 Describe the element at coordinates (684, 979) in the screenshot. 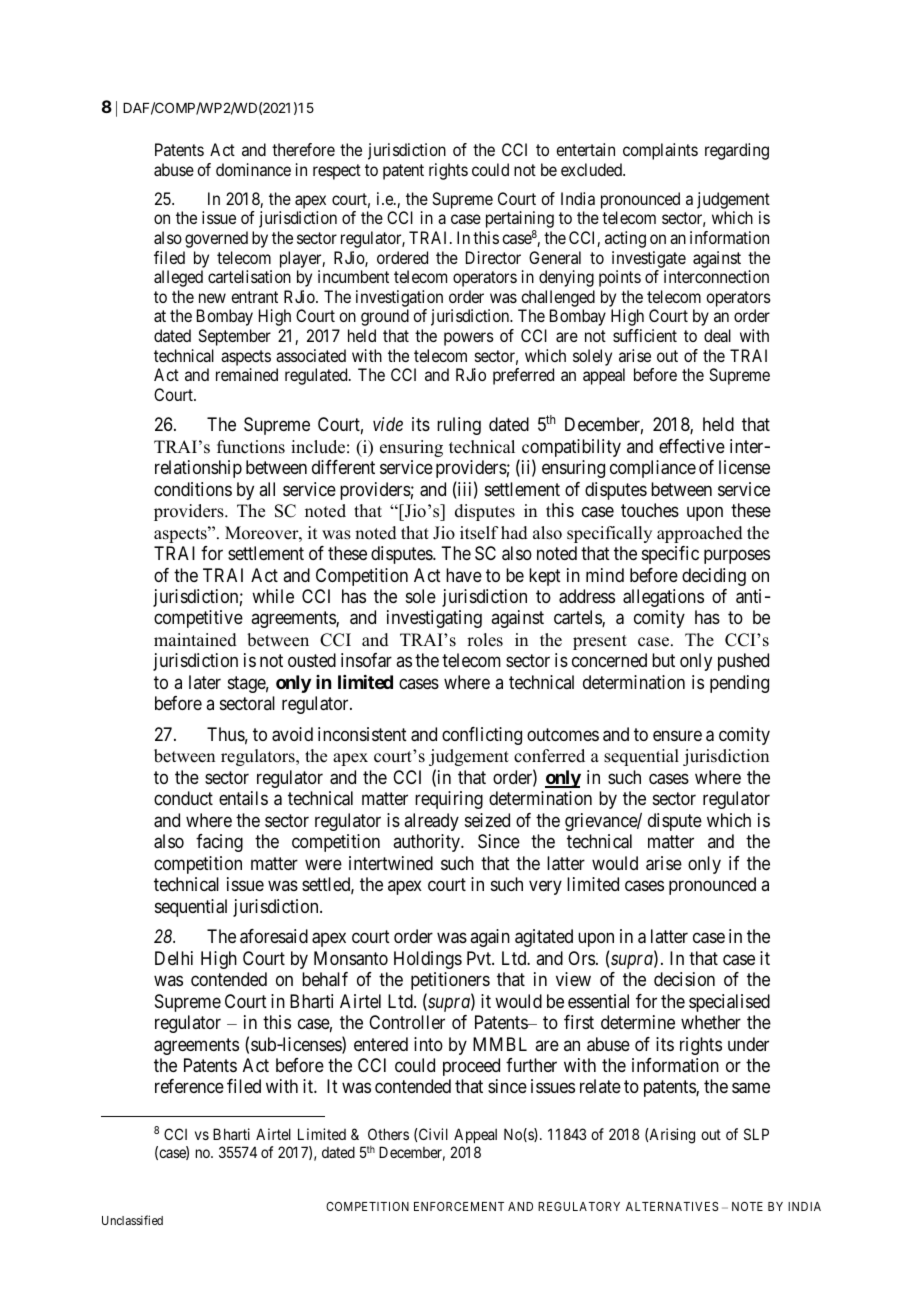

I see `decision` at that location.
